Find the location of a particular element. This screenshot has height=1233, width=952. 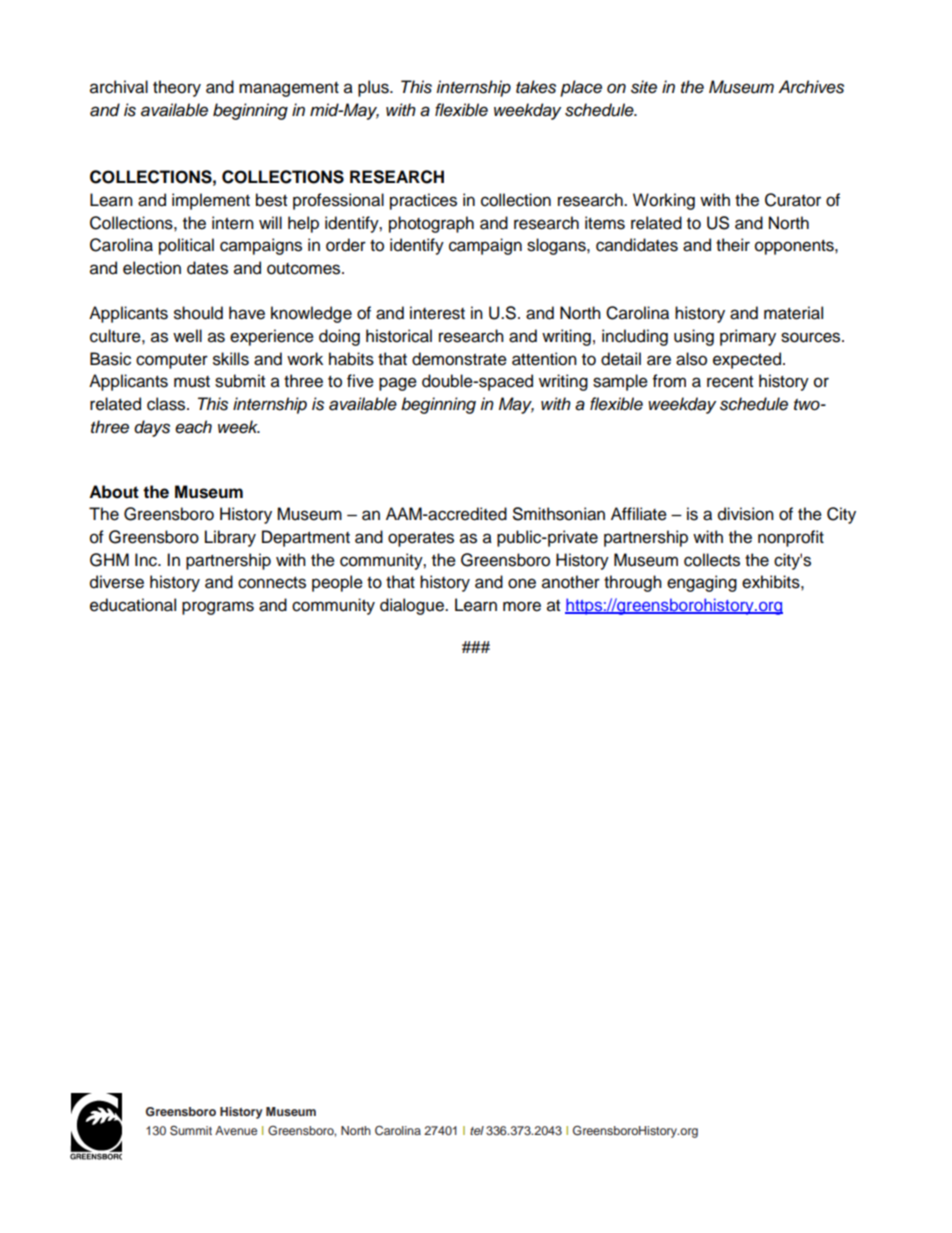

Archives is located at coordinates (811, 87).
